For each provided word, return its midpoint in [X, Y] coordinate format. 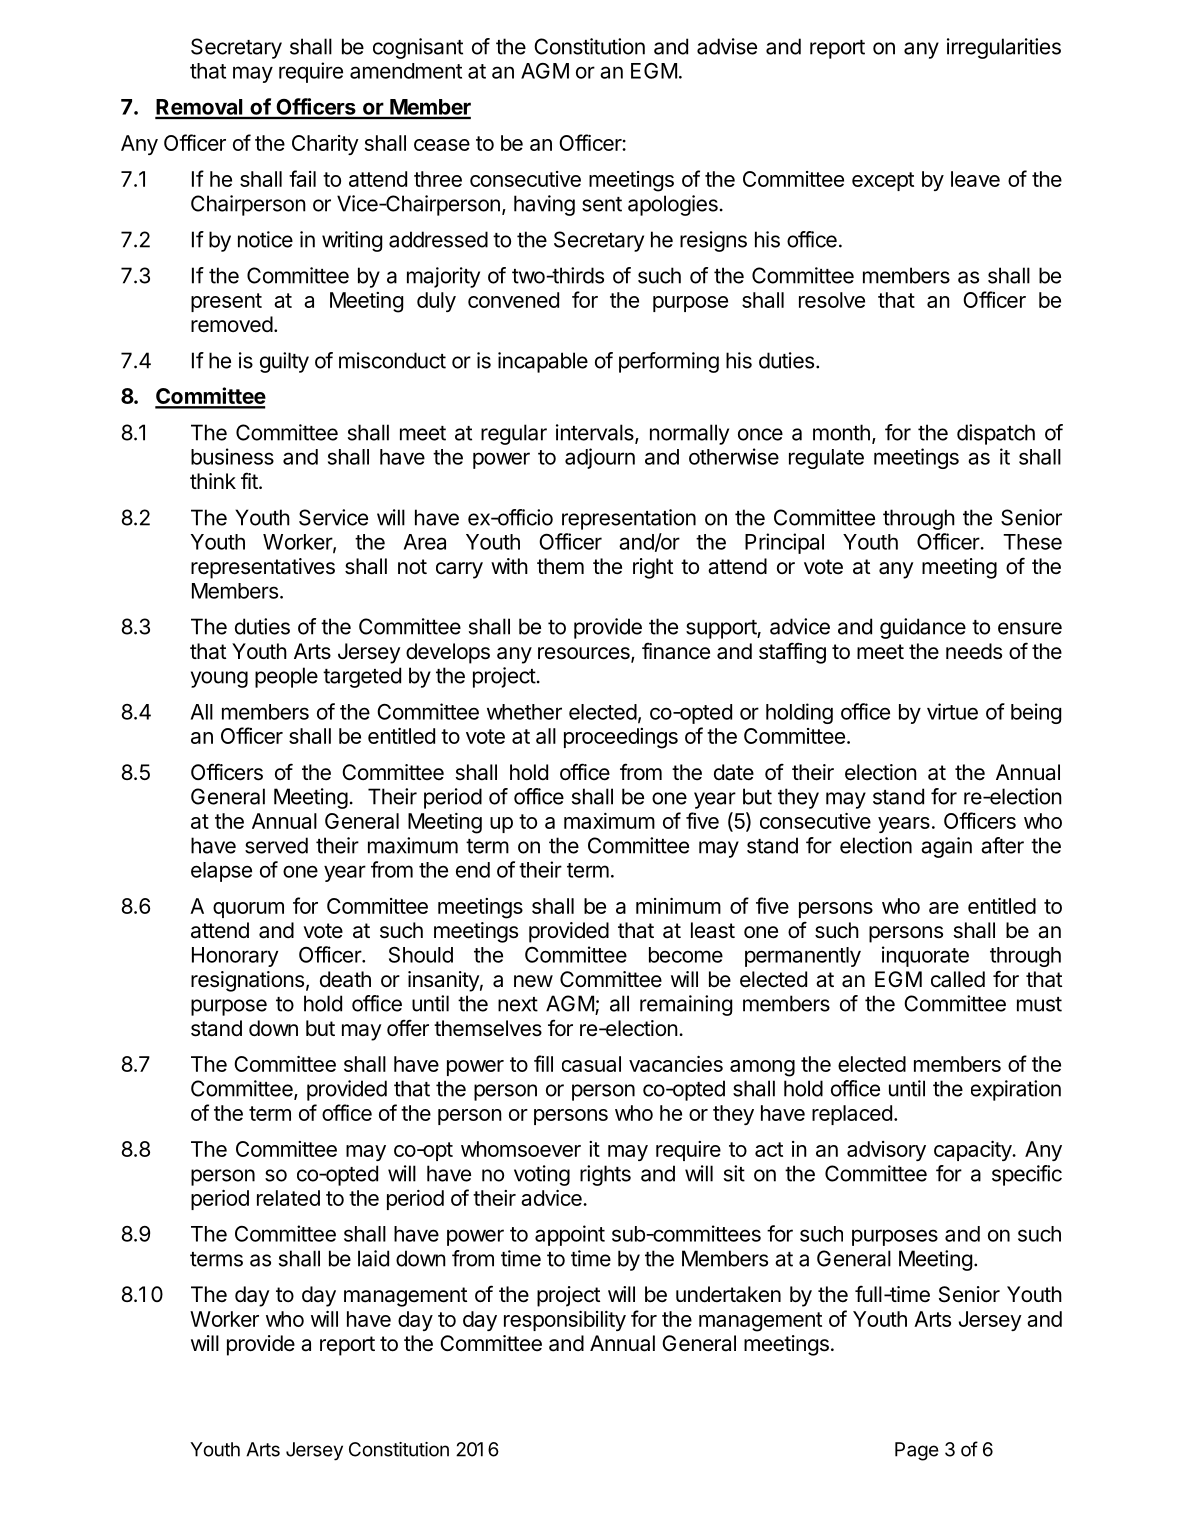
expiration [1016, 1090]
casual [591, 1064]
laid [373, 1258]
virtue [952, 711]
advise [727, 46]
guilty [284, 362]
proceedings [621, 738]
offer [408, 1028]
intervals [596, 433]
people [286, 677]
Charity [325, 145]
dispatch [996, 434]
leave [975, 179]
